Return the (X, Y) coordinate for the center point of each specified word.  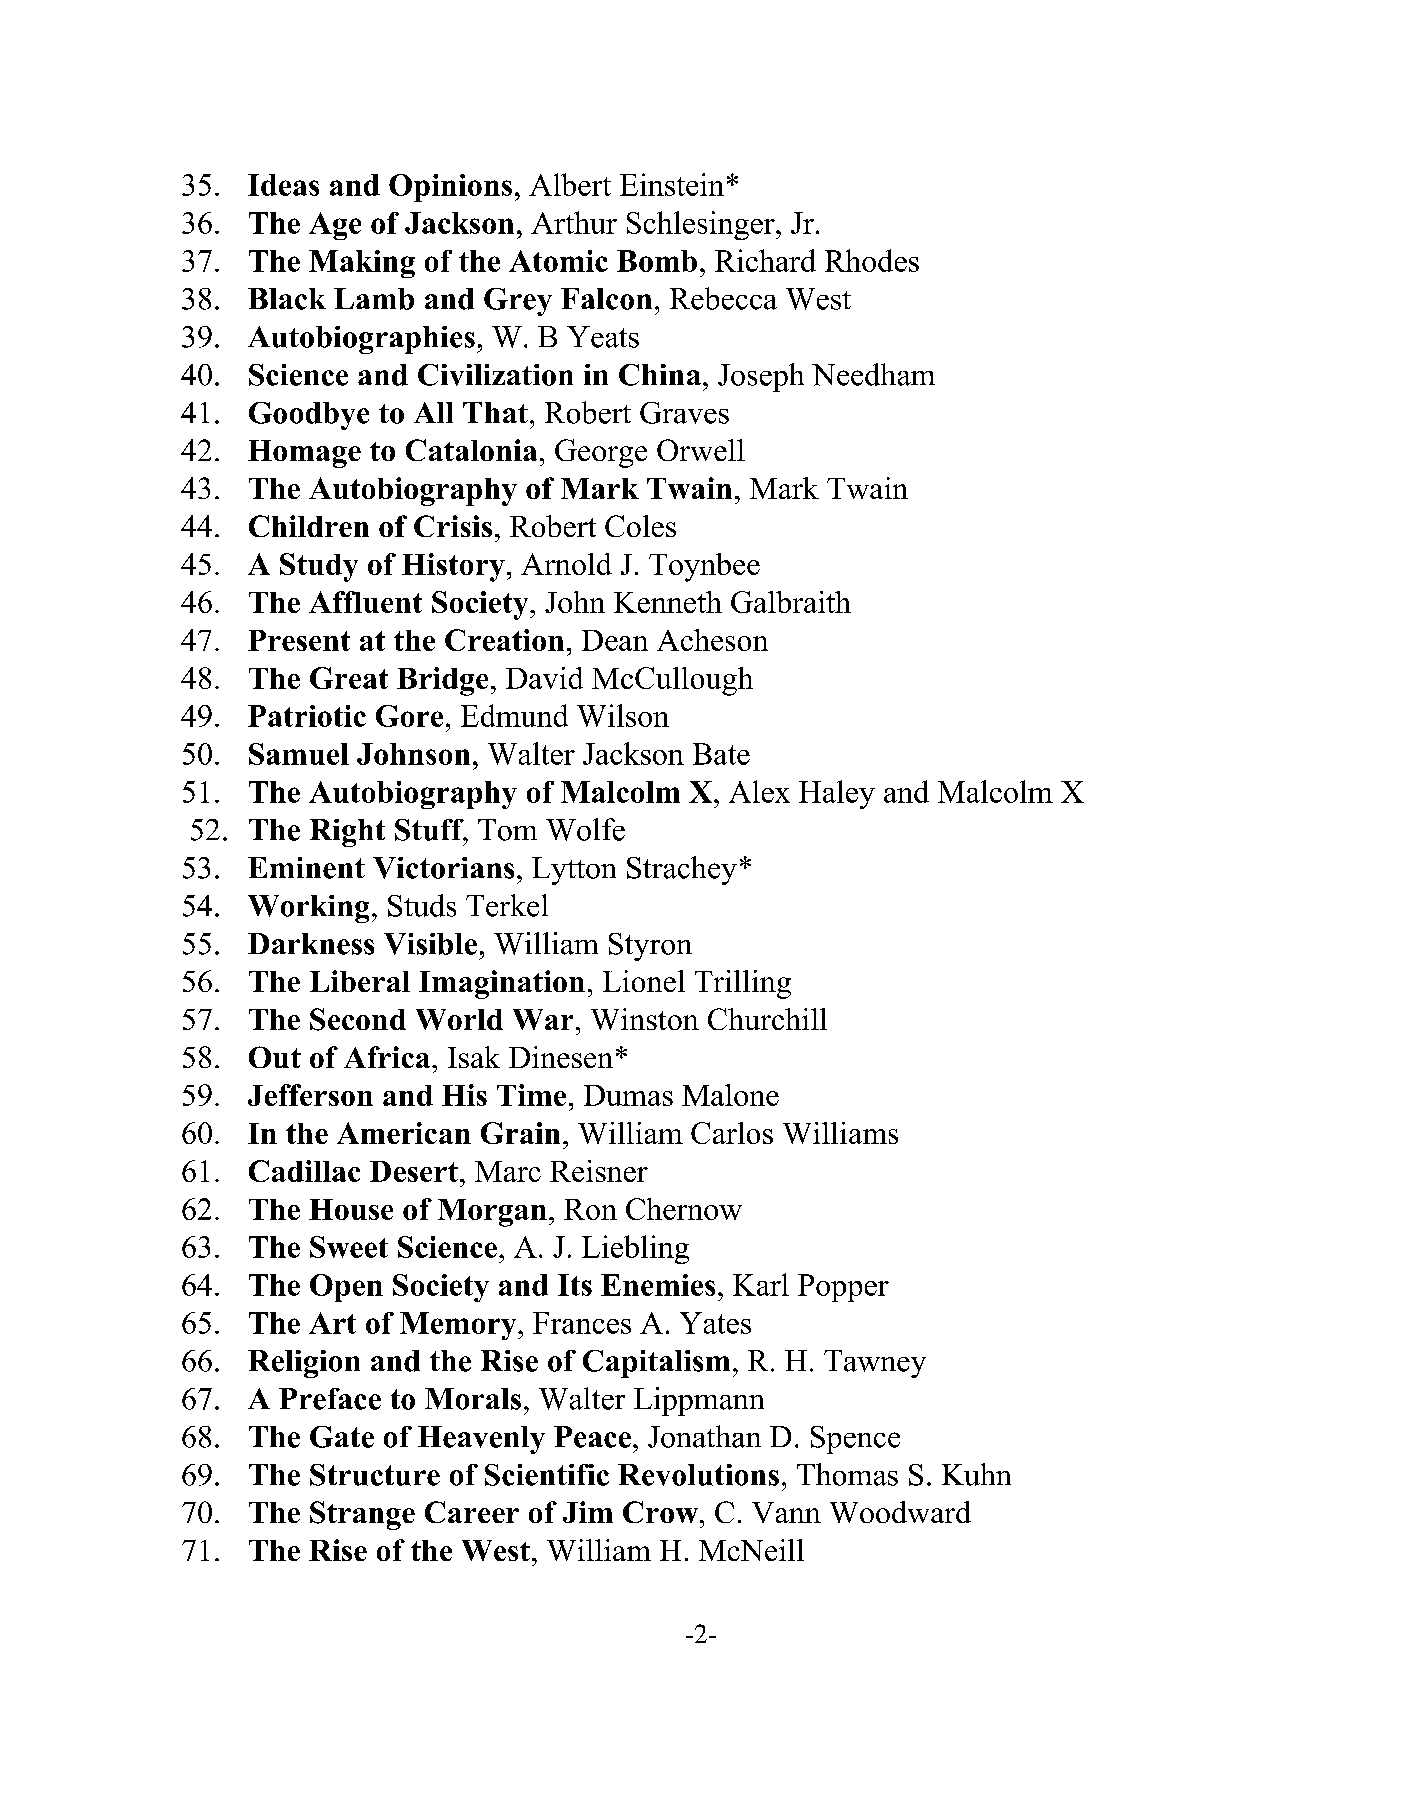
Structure (375, 1475)
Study (319, 567)
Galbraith (791, 602)
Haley (837, 794)
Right (347, 833)
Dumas (628, 1095)
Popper (843, 1288)
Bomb (657, 261)
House (351, 1209)
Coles (640, 526)
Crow (660, 1512)
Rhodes (872, 260)
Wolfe (585, 829)
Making (362, 264)
